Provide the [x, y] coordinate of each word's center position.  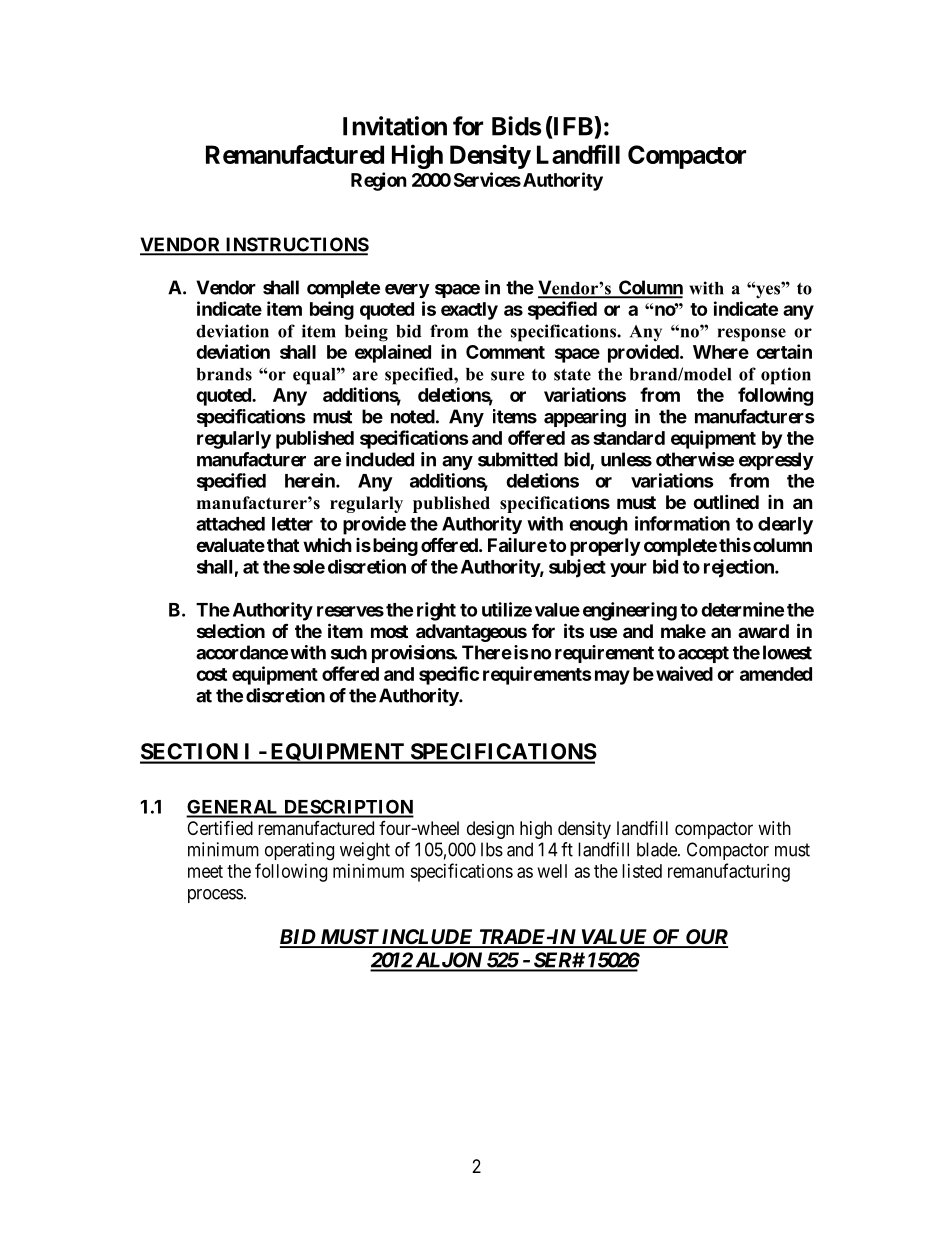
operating [299, 851]
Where [721, 352]
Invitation [395, 126]
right [436, 611]
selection [231, 631]
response [752, 335]
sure [508, 376]
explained [393, 353]
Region [379, 181]
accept [703, 654]
